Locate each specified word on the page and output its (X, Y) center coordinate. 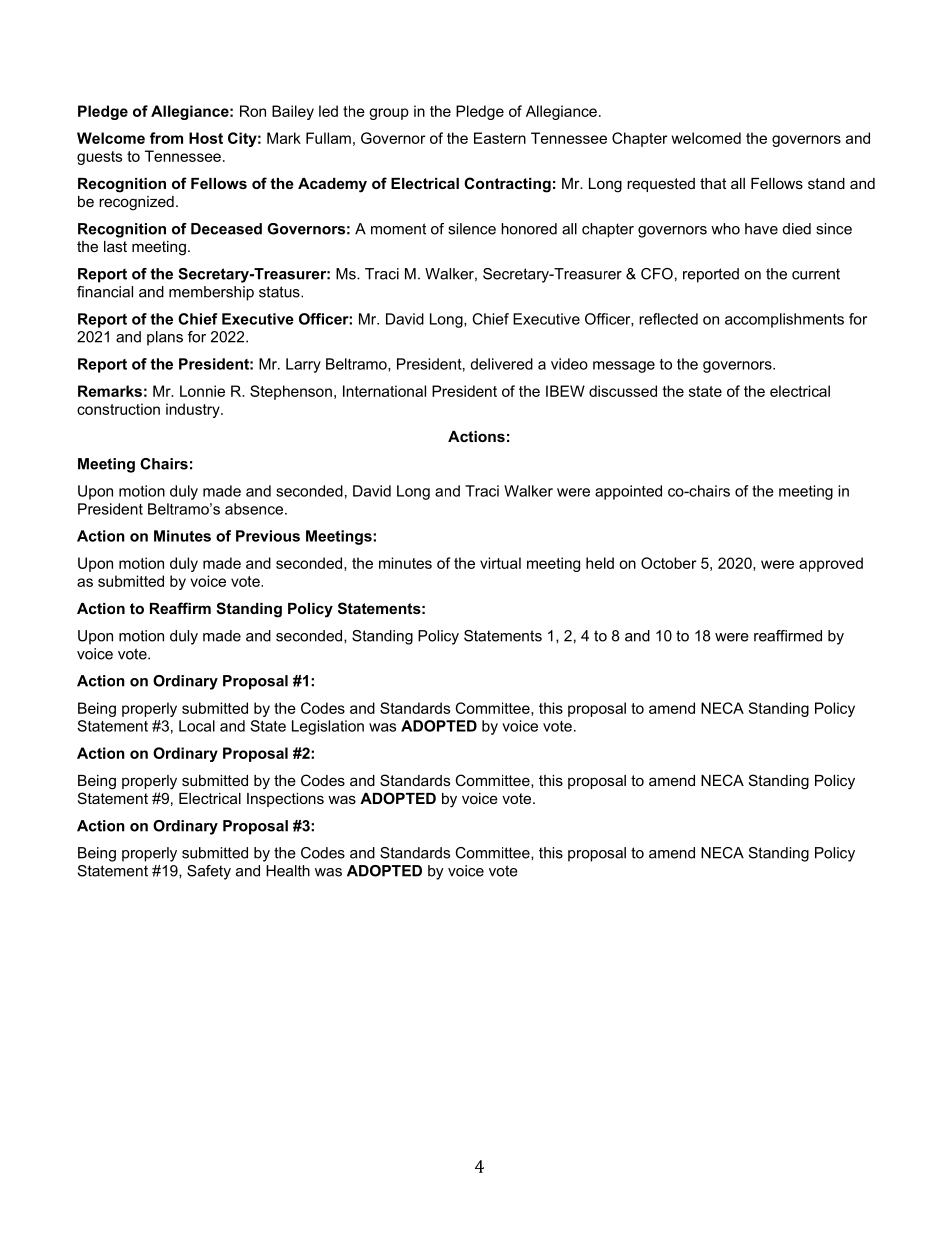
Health (288, 871)
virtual (500, 563)
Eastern (500, 138)
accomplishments (784, 320)
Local (197, 726)
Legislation (328, 727)
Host (206, 138)
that (713, 183)
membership (211, 293)
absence (254, 509)
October (668, 563)
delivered (501, 364)
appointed (628, 492)
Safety (209, 872)
